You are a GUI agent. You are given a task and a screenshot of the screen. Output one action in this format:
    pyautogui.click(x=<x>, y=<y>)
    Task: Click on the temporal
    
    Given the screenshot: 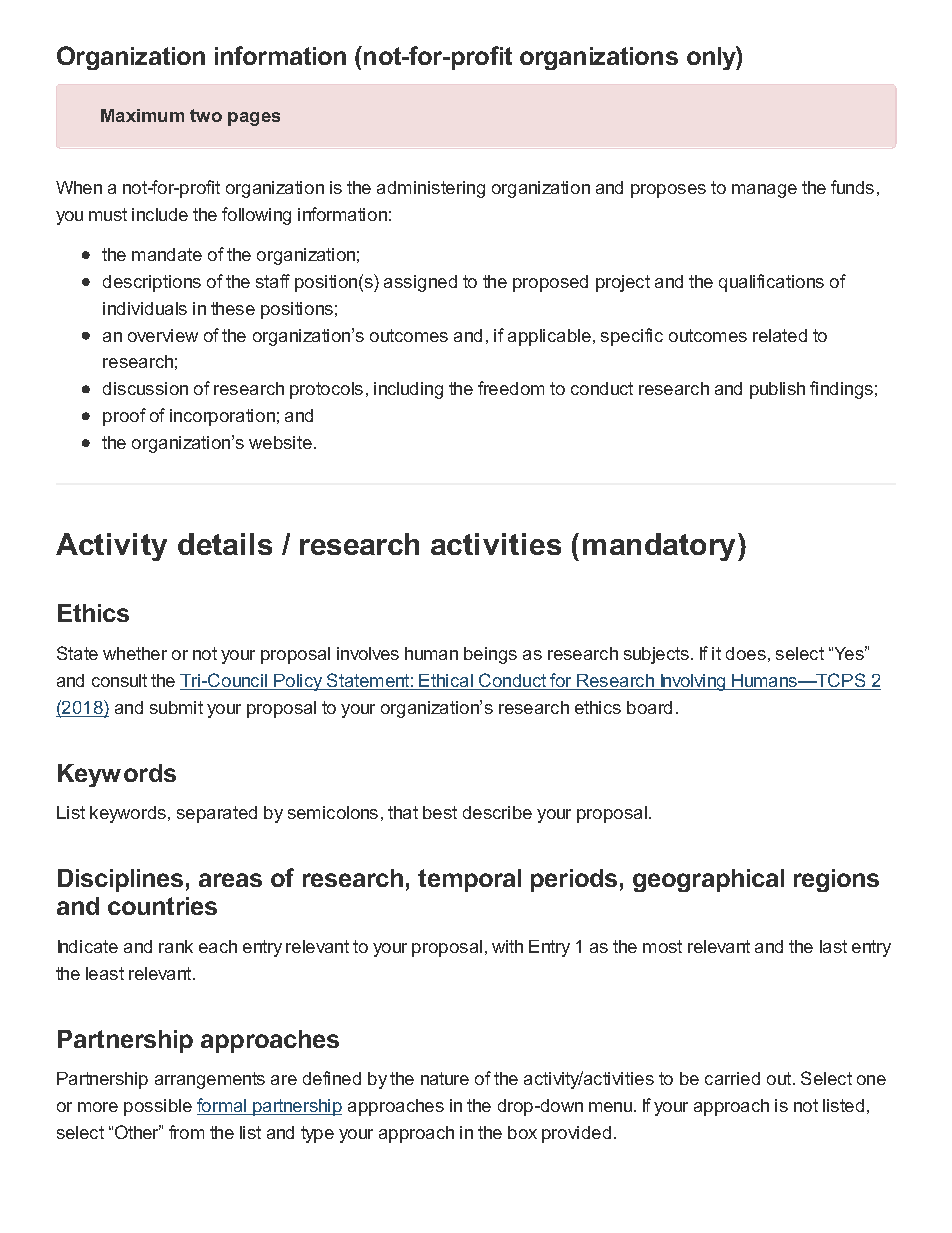 What is the action you would take?
    pyautogui.click(x=469, y=880)
